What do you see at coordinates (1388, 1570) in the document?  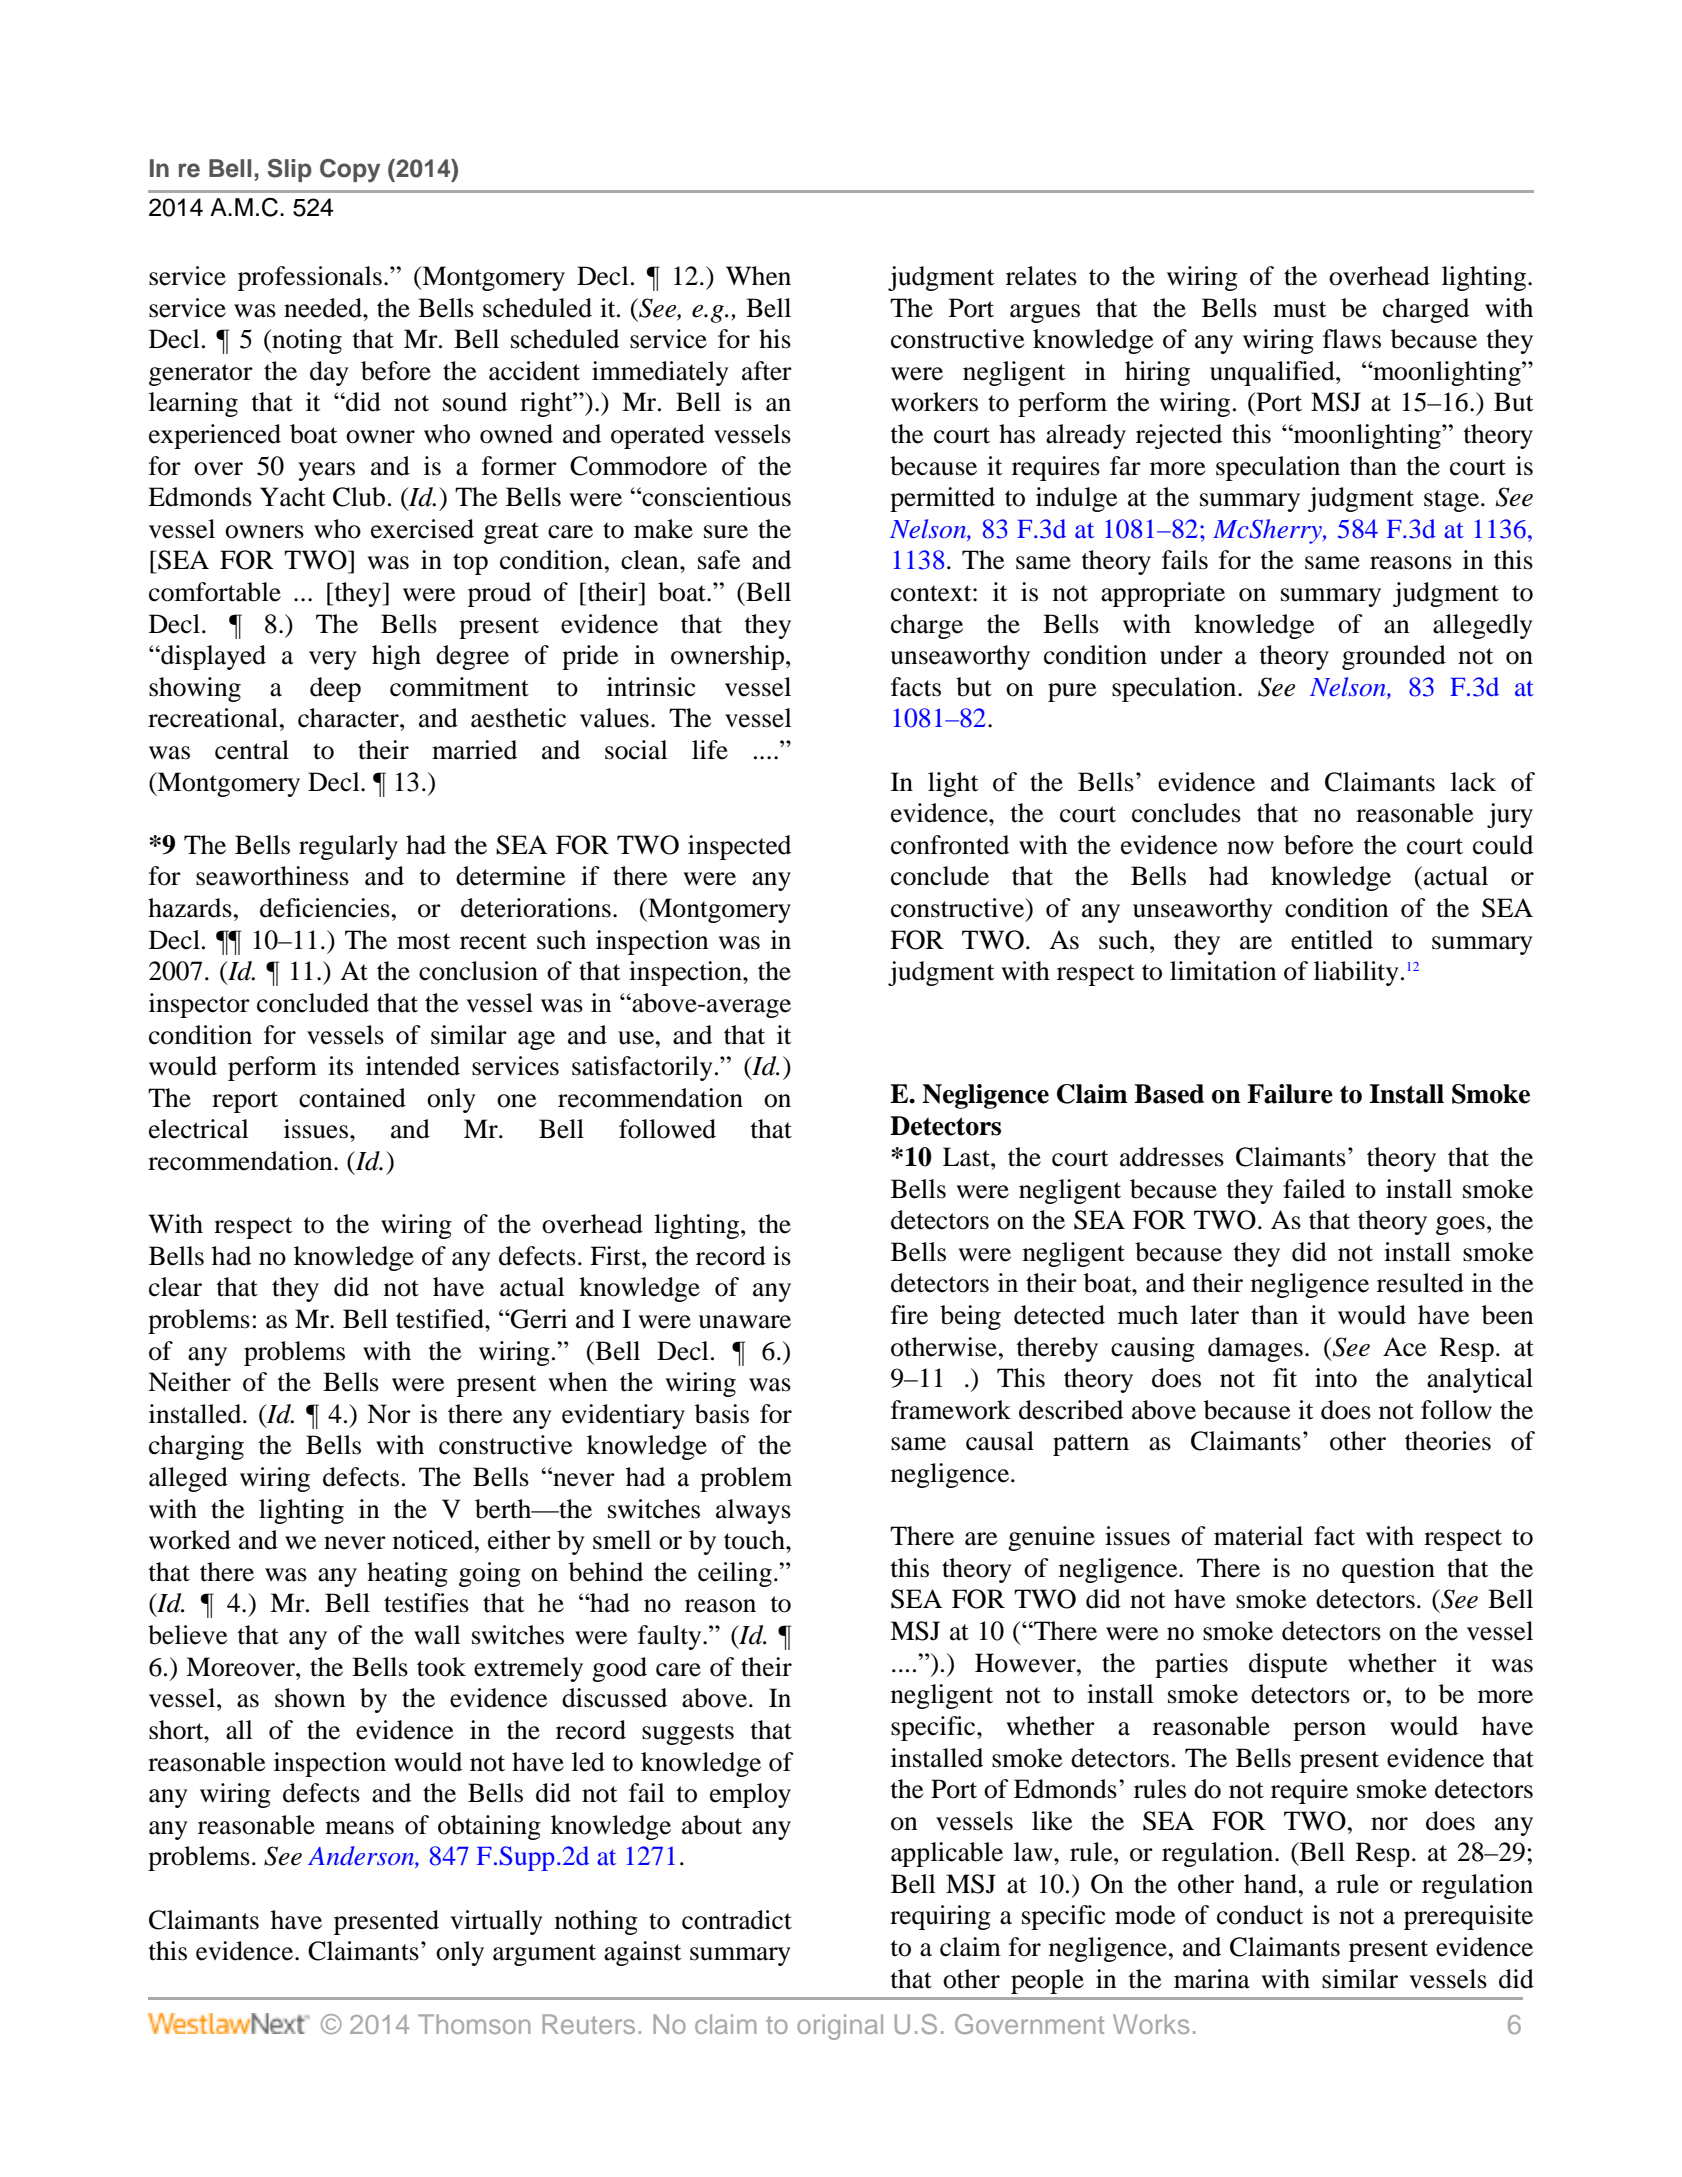 I see `question` at bounding box center [1388, 1570].
